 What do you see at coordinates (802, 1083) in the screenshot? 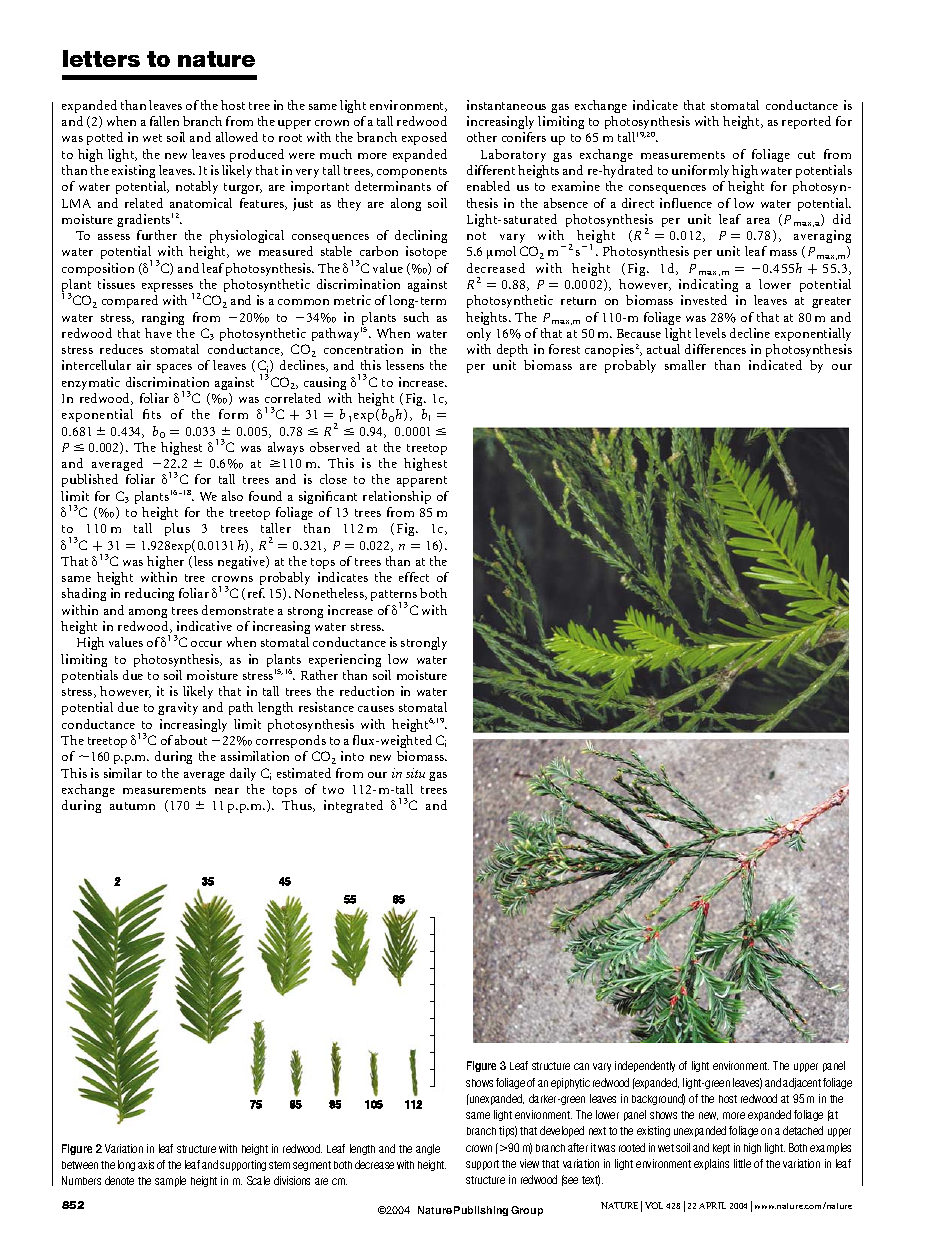
I see `adjacent` at bounding box center [802, 1083].
